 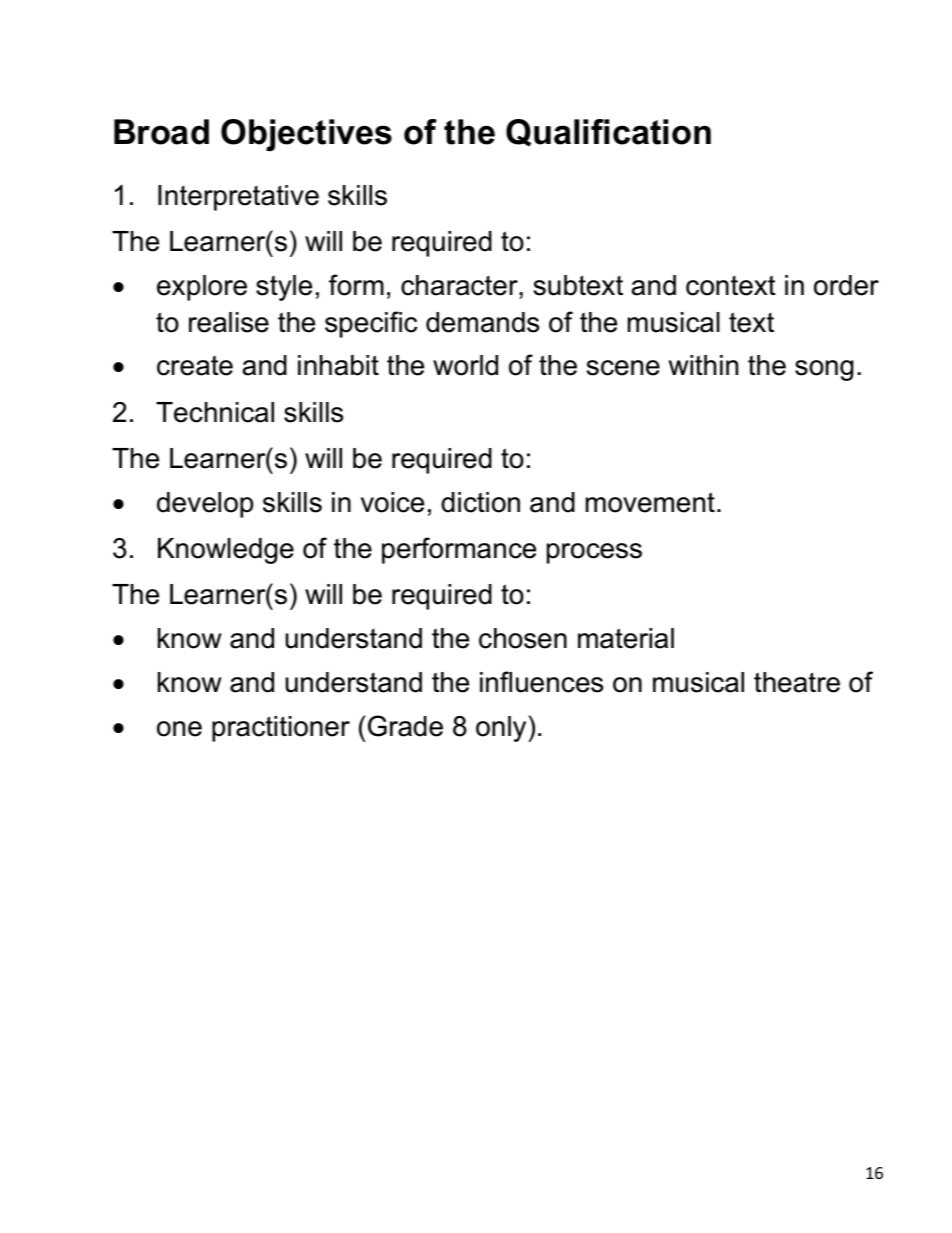 What do you see at coordinates (480, 502) in the page?
I see `diction` at bounding box center [480, 502].
